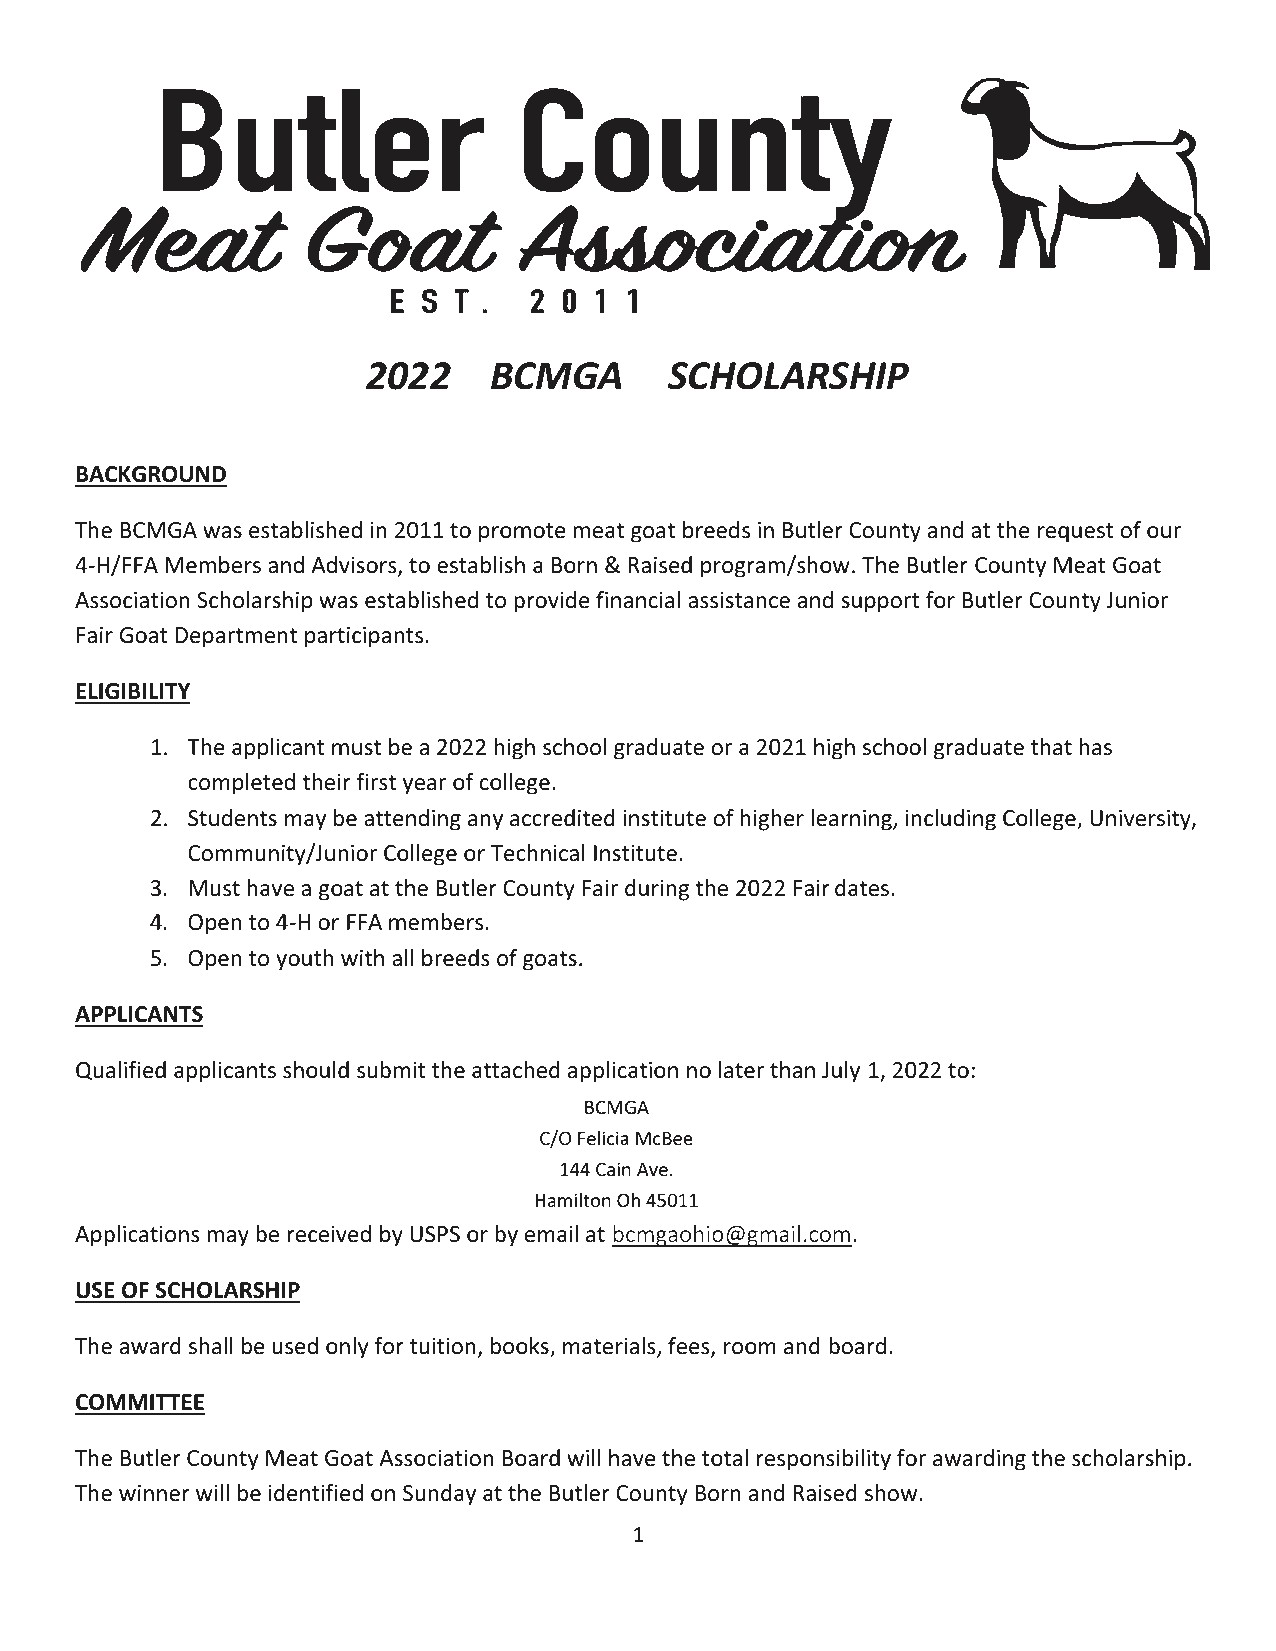 The height and width of the screenshot is (1651, 1276). What do you see at coordinates (1076, 533) in the screenshot?
I see `request` at bounding box center [1076, 533].
